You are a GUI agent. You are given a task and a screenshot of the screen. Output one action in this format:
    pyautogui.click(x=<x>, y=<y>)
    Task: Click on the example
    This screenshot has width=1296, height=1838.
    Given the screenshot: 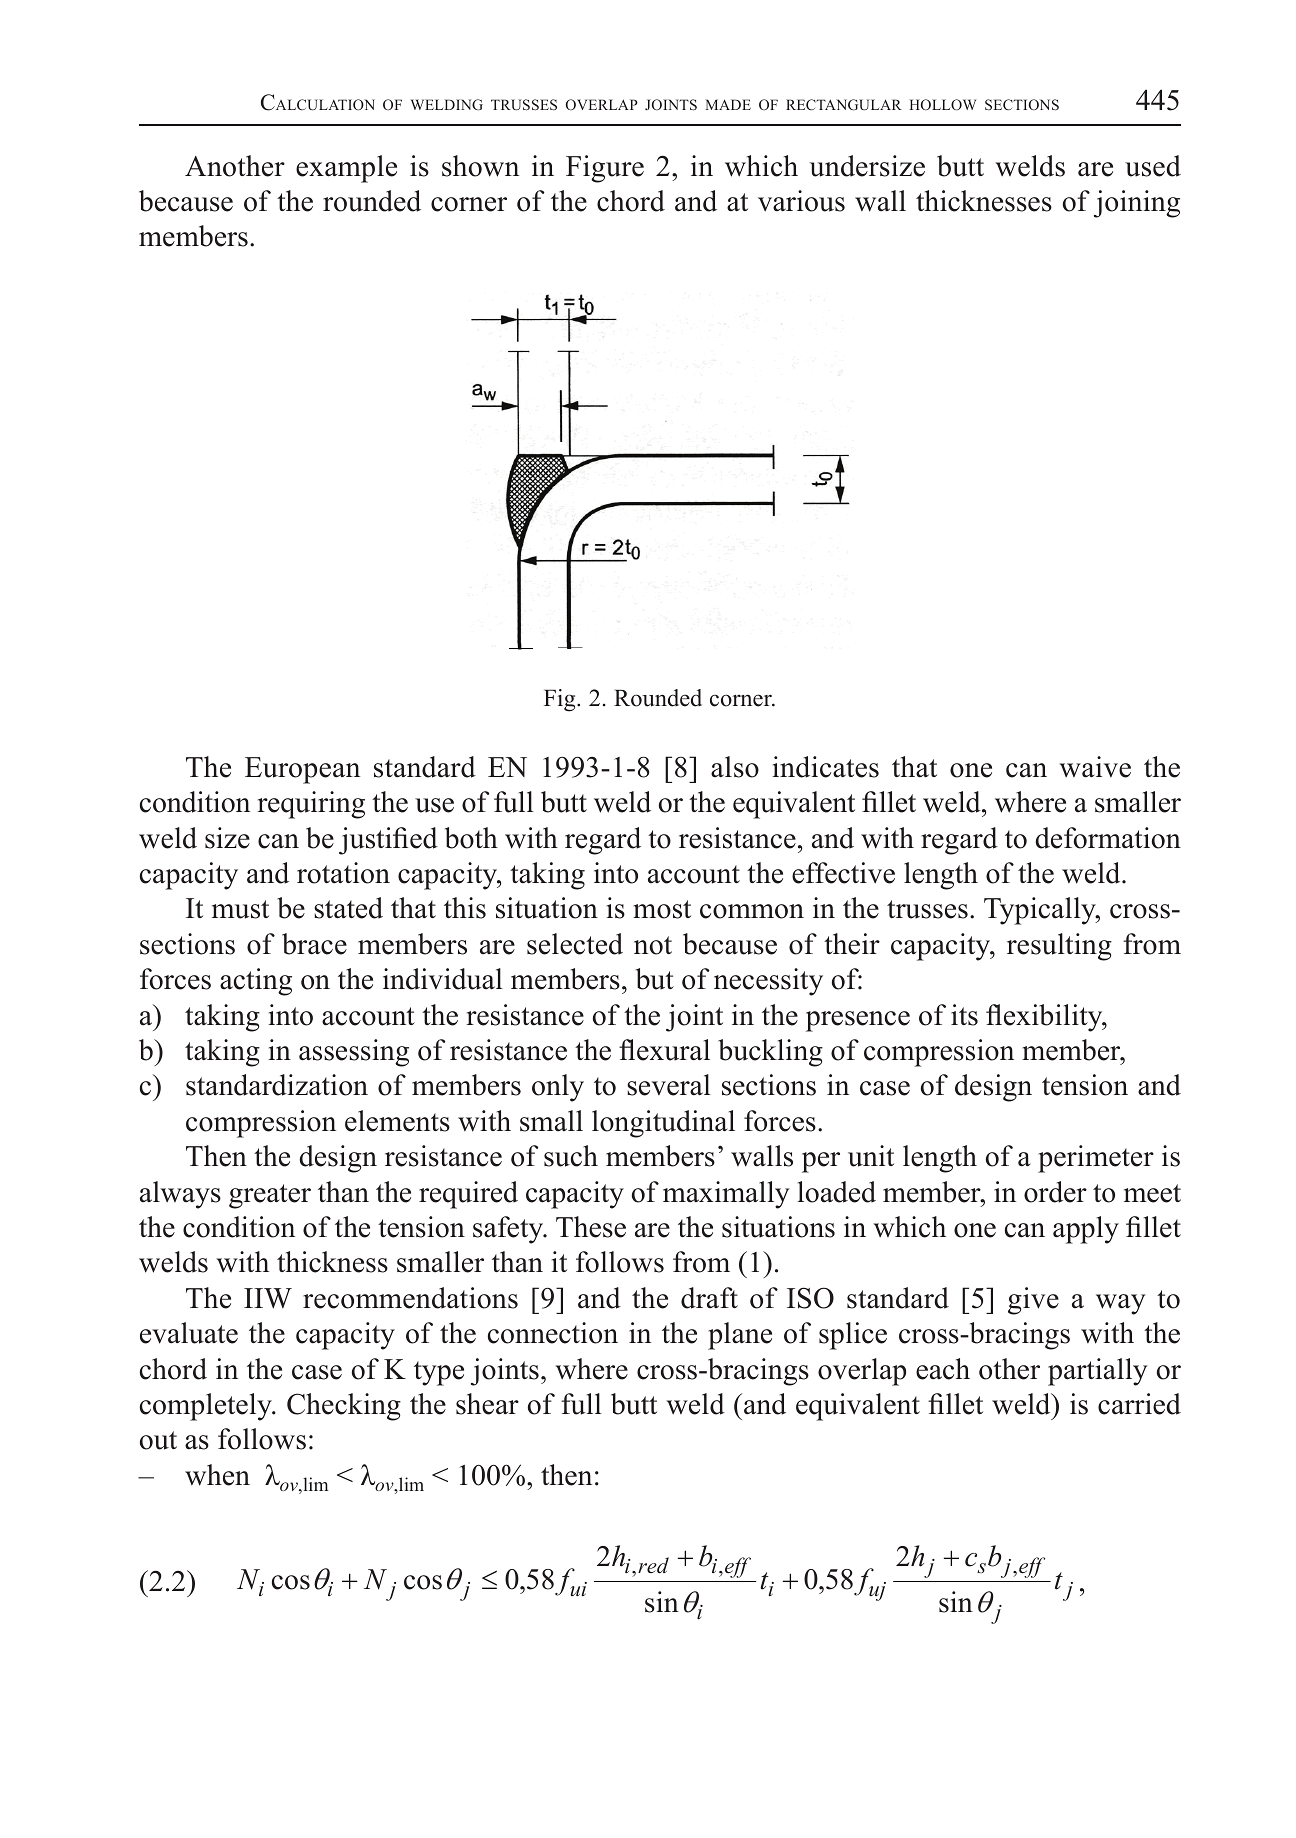 What is the action you would take?
    pyautogui.click(x=346, y=169)
